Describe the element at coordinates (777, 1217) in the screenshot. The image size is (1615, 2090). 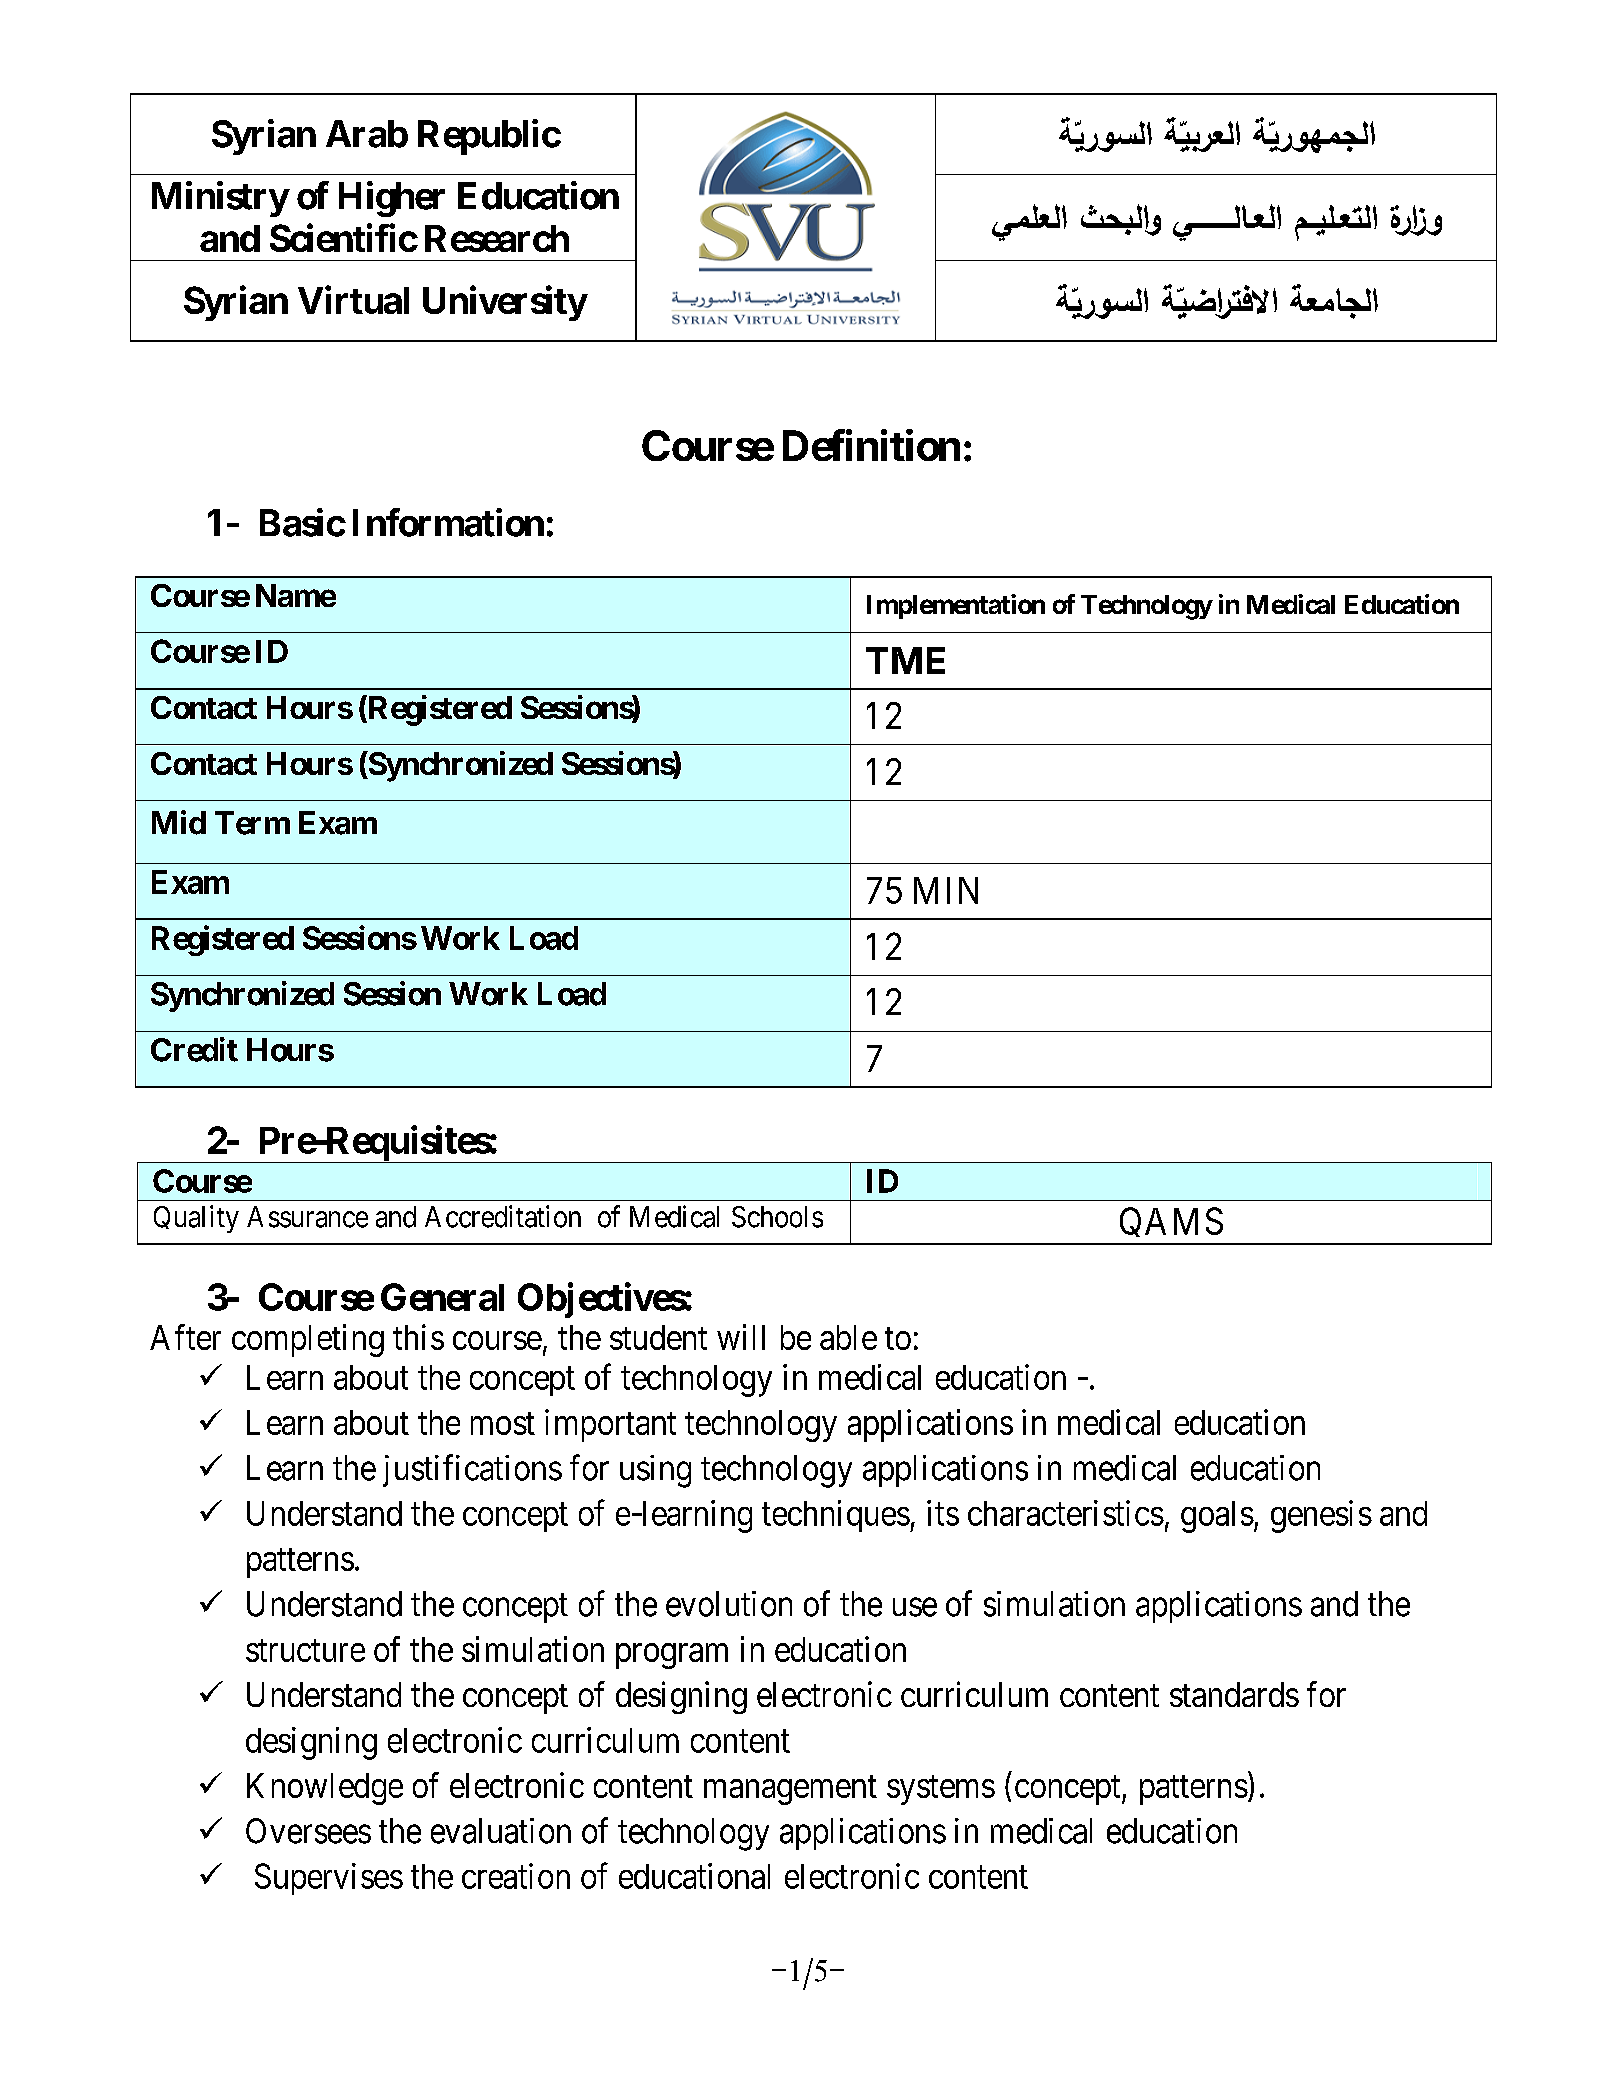
I see `Schools` at that location.
